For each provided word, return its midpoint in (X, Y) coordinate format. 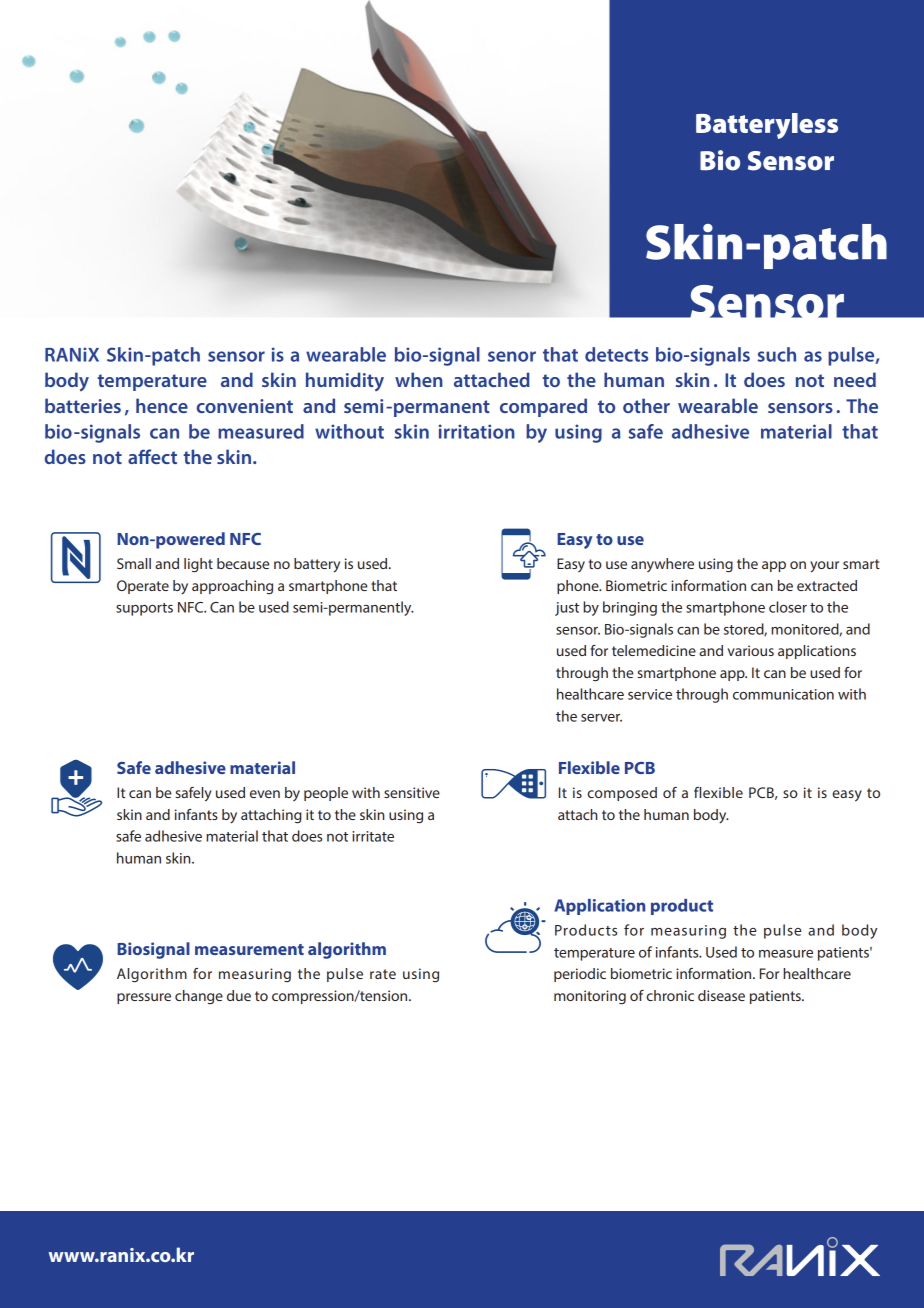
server (601, 718)
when (419, 379)
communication (783, 694)
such (776, 354)
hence (162, 405)
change (199, 997)
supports (144, 609)
